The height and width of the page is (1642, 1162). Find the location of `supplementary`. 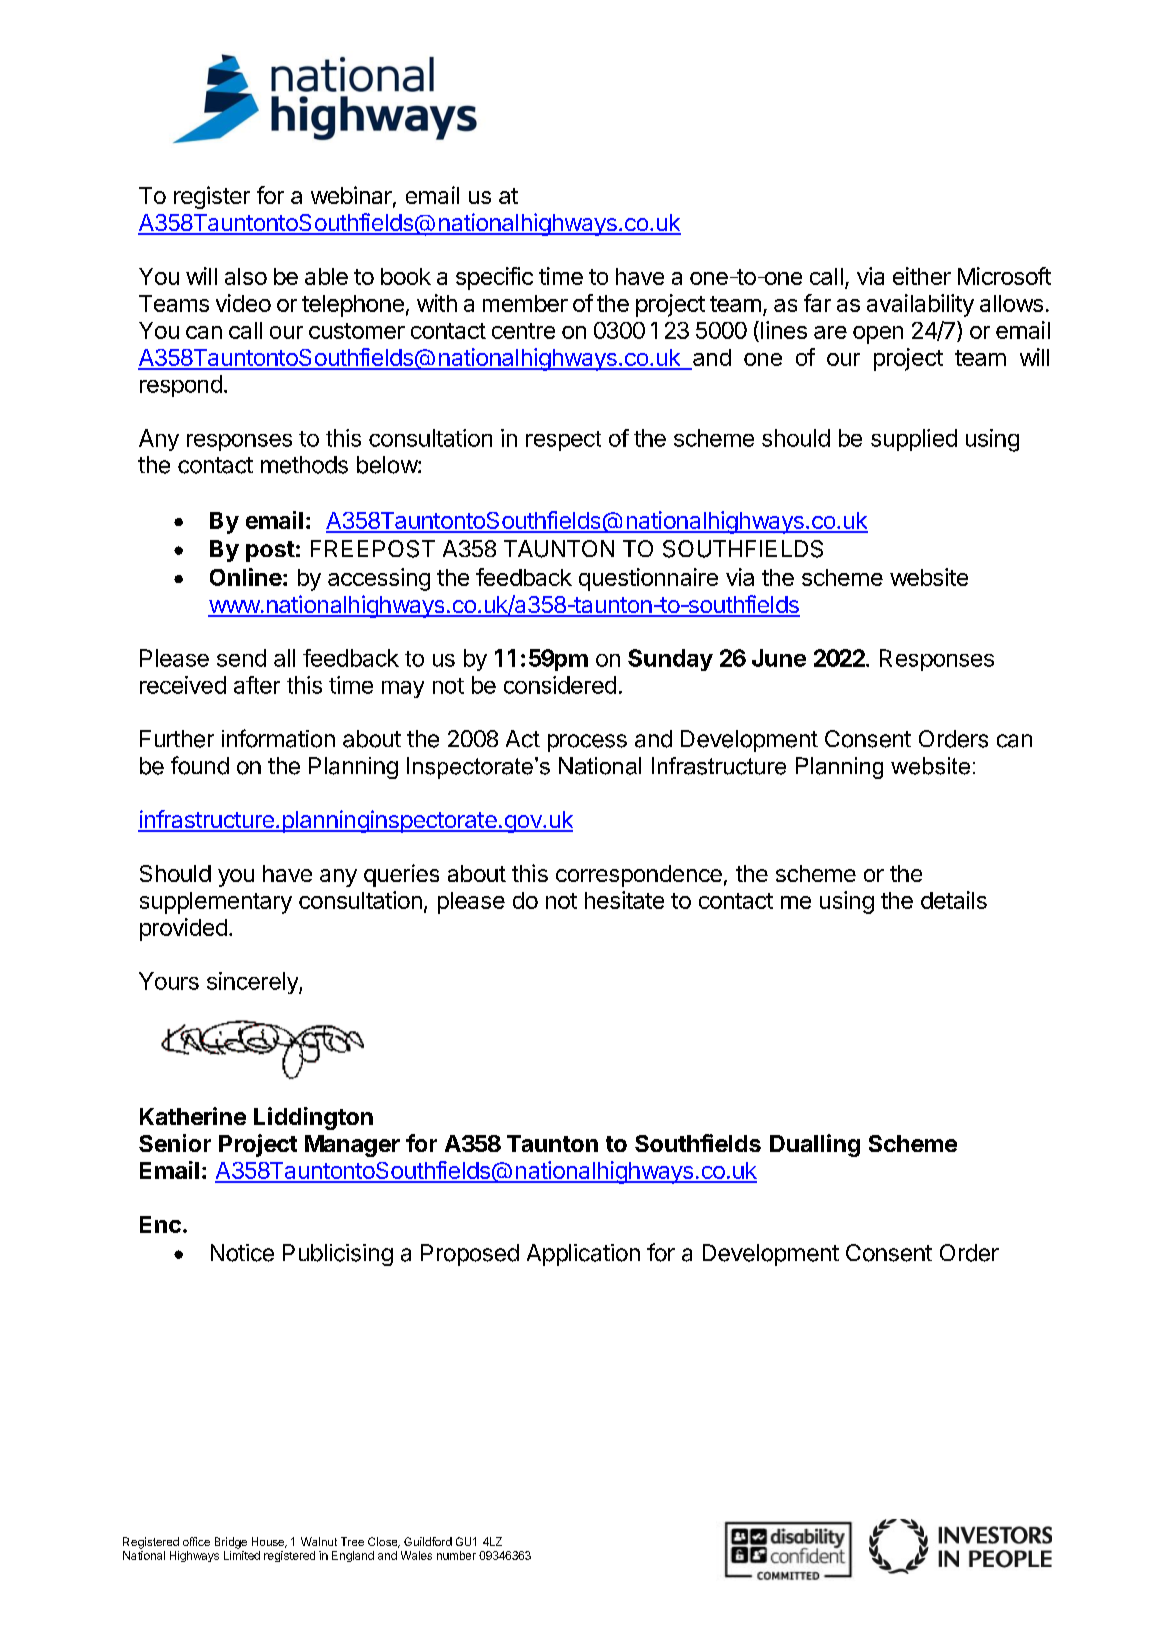

supplementary is located at coordinates (216, 903).
